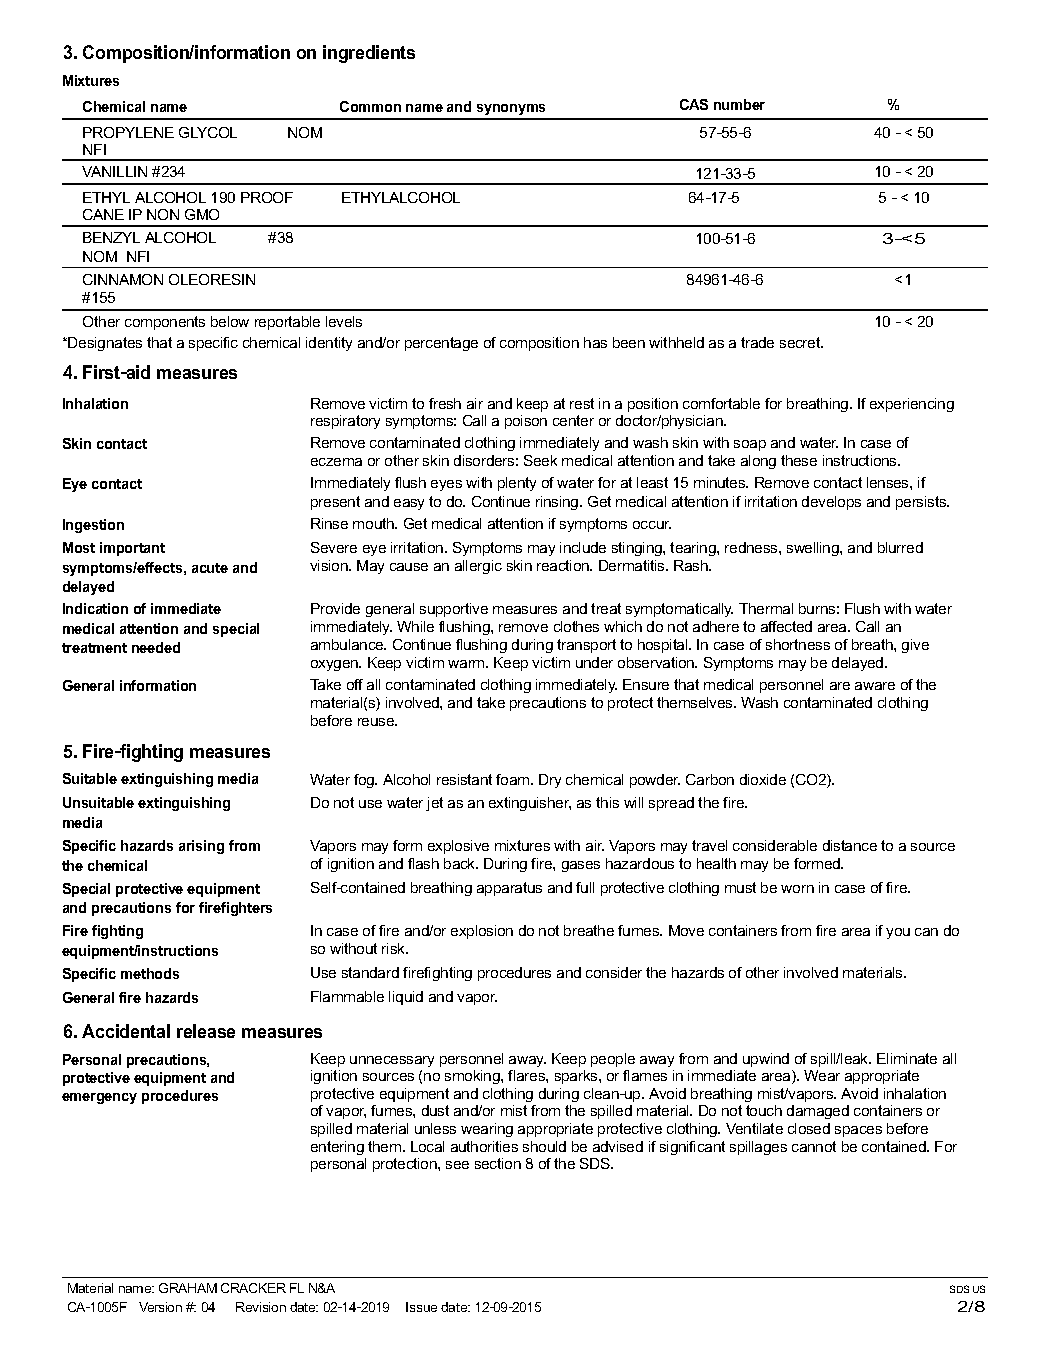 This screenshot has width=1055, height=1366. What do you see at coordinates (370, 106) in the screenshot?
I see `Common` at bounding box center [370, 106].
